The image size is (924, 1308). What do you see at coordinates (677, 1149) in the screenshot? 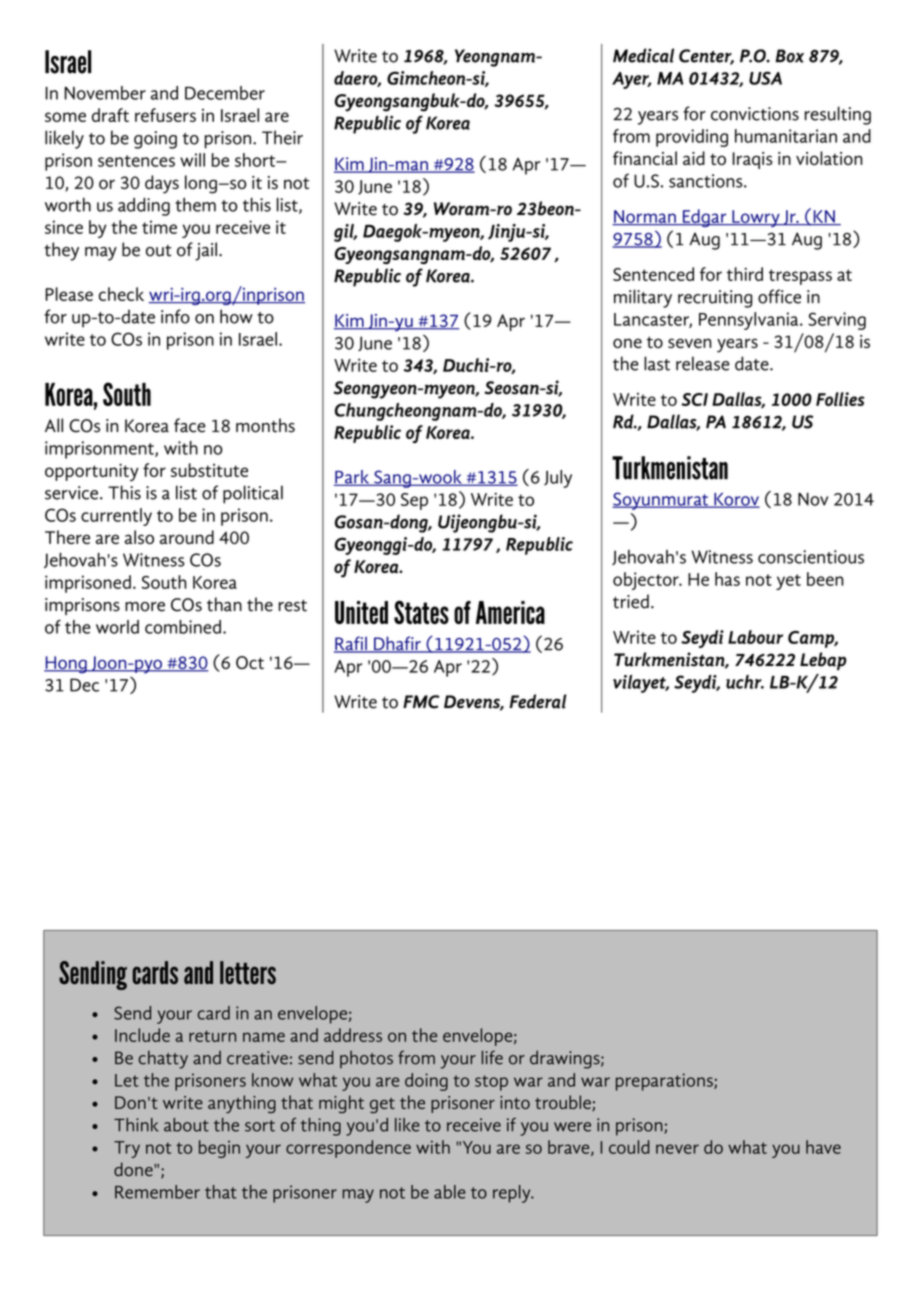
I see `never` at bounding box center [677, 1149].
